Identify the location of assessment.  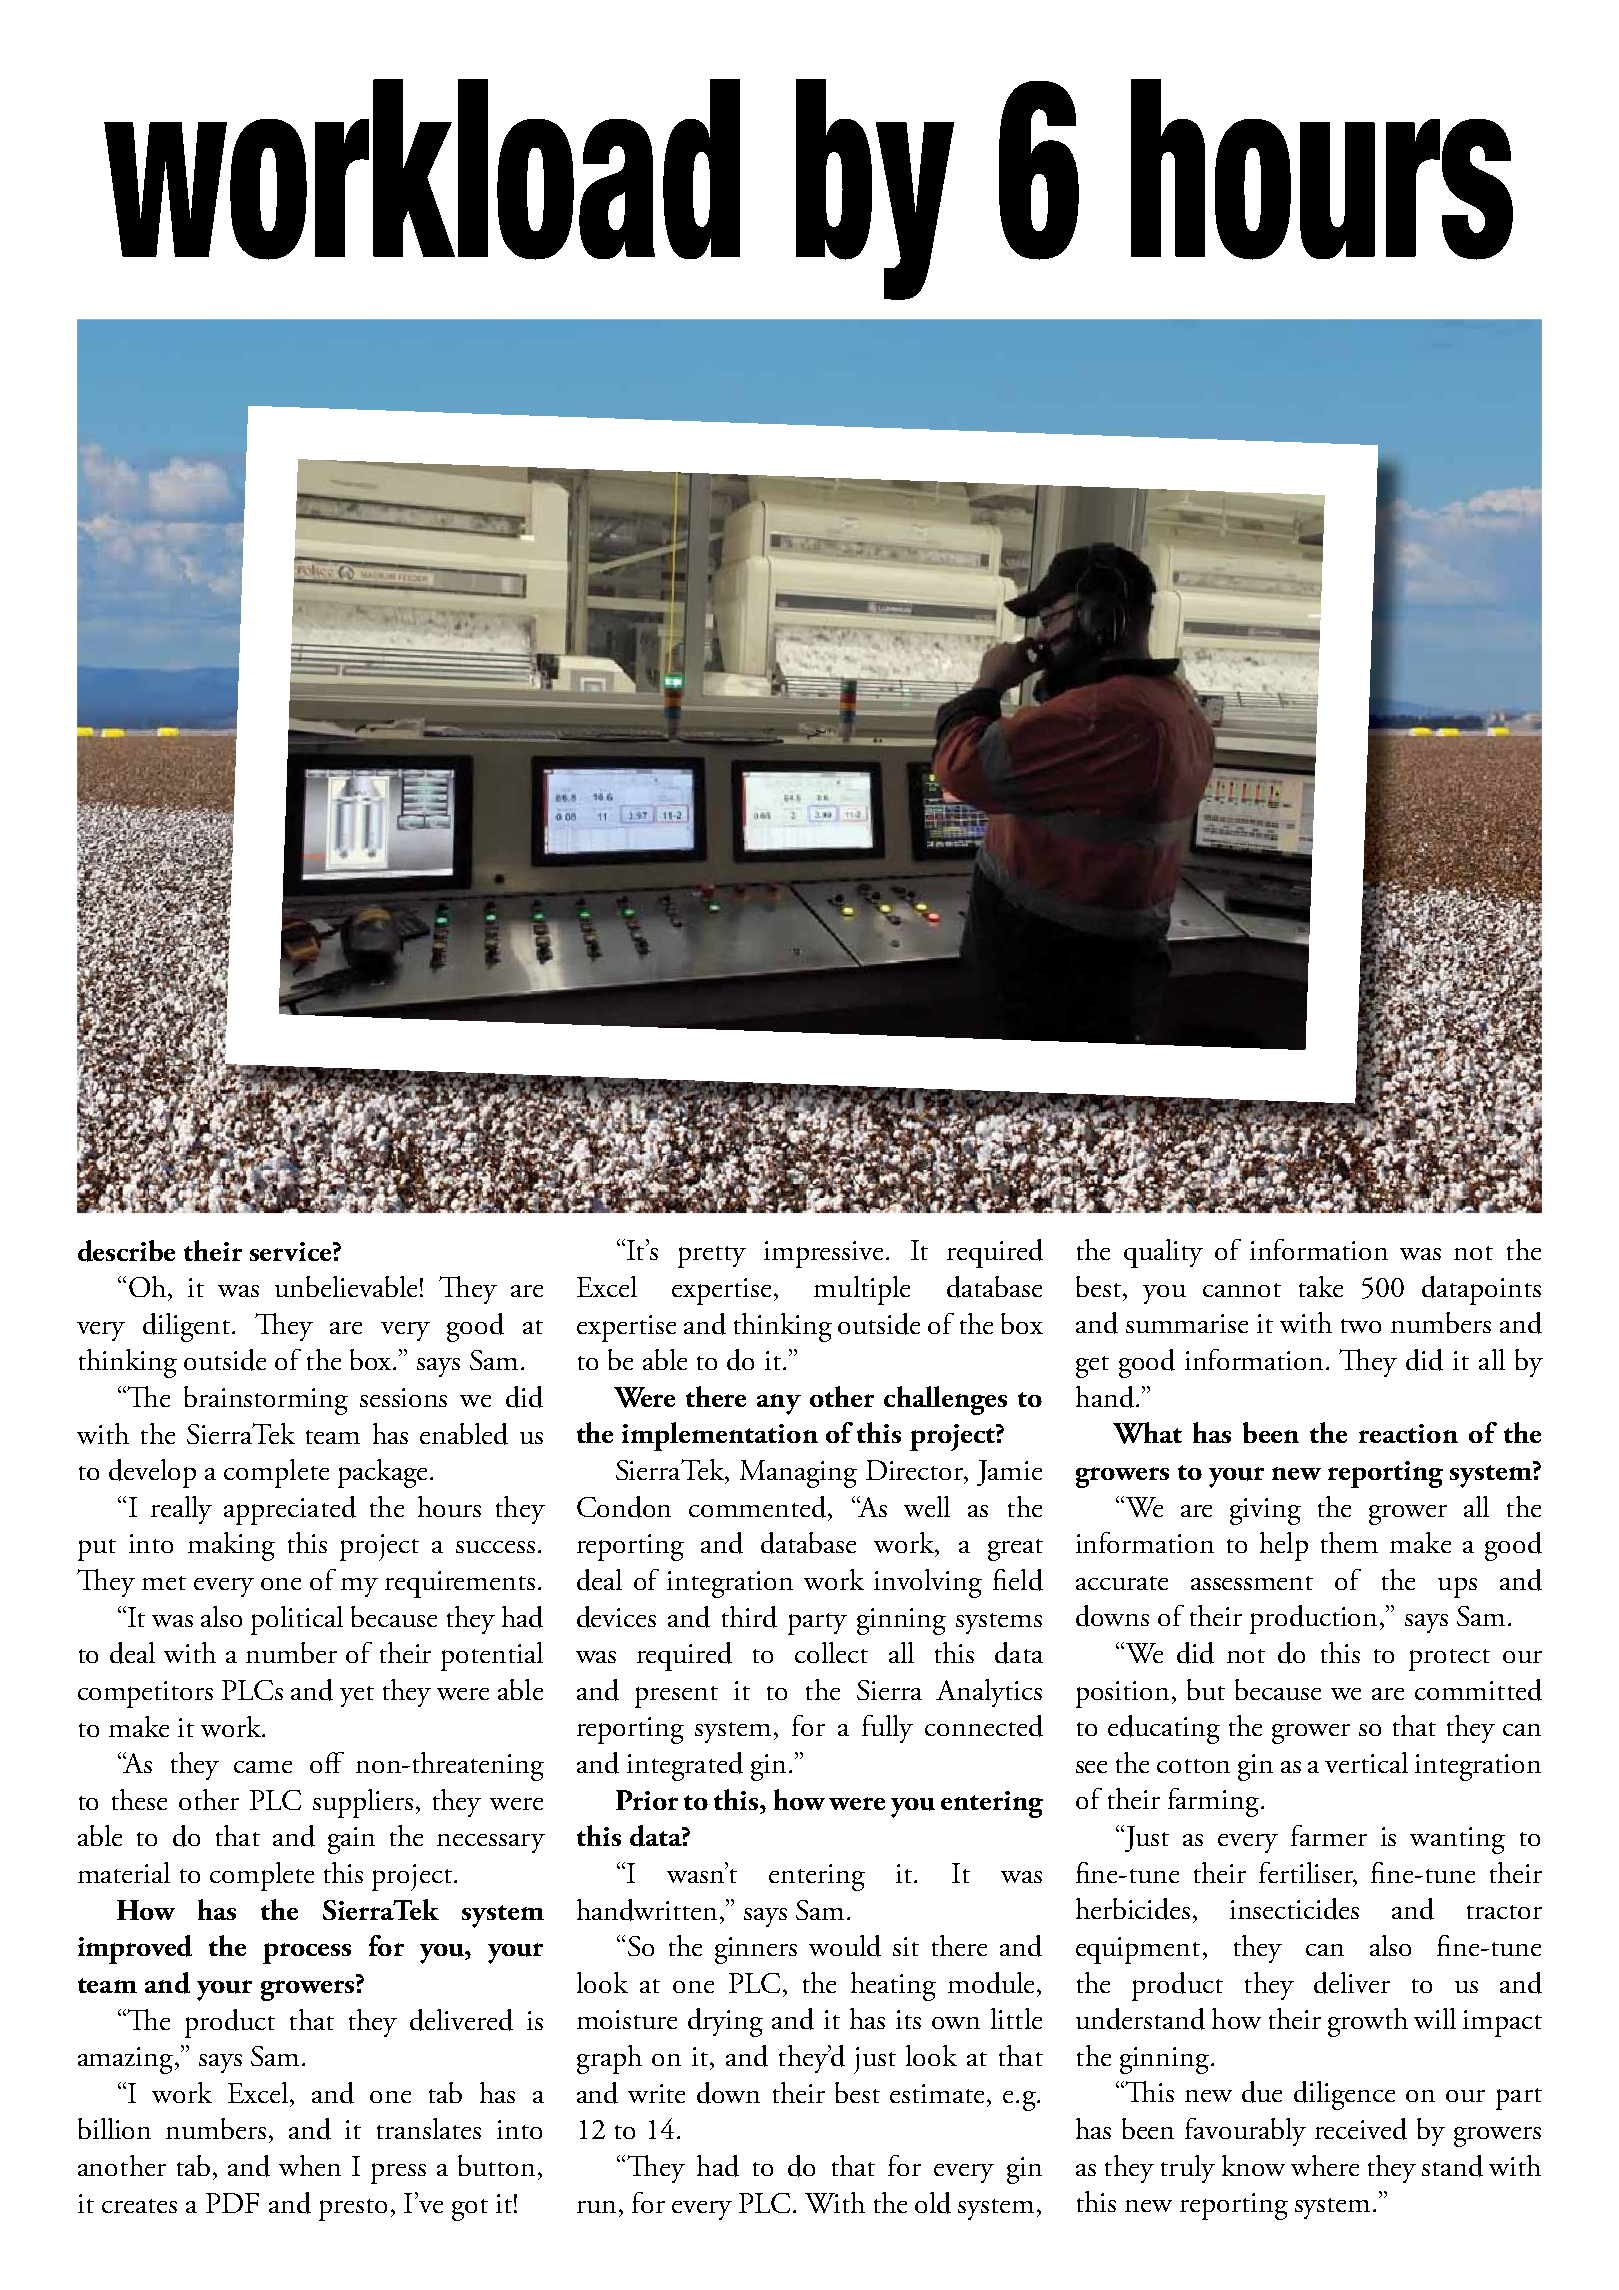
(1252, 1583).
